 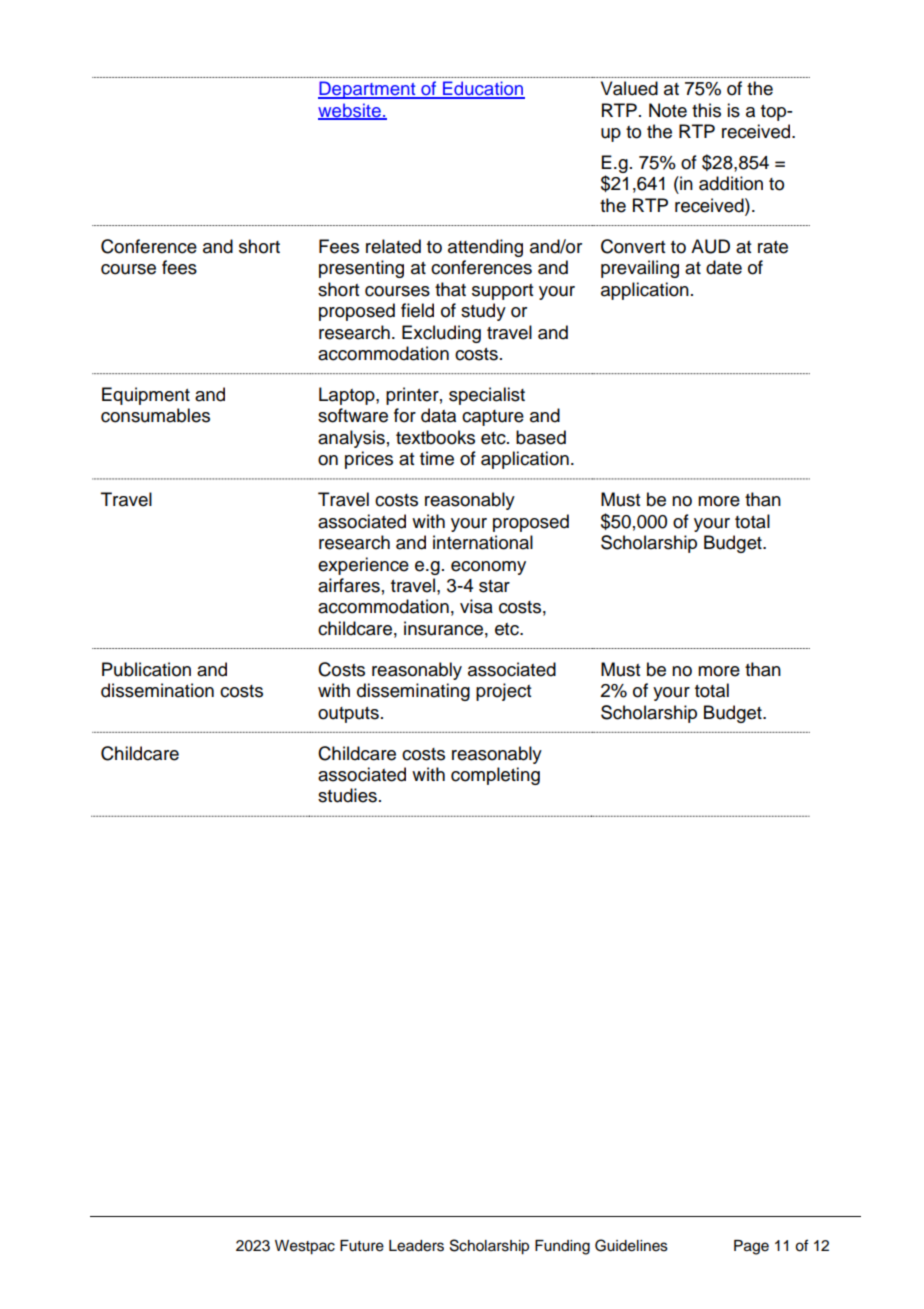 What do you see at coordinates (494, 586) in the screenshot?
I see `star` at bounding box center [494, 586].
